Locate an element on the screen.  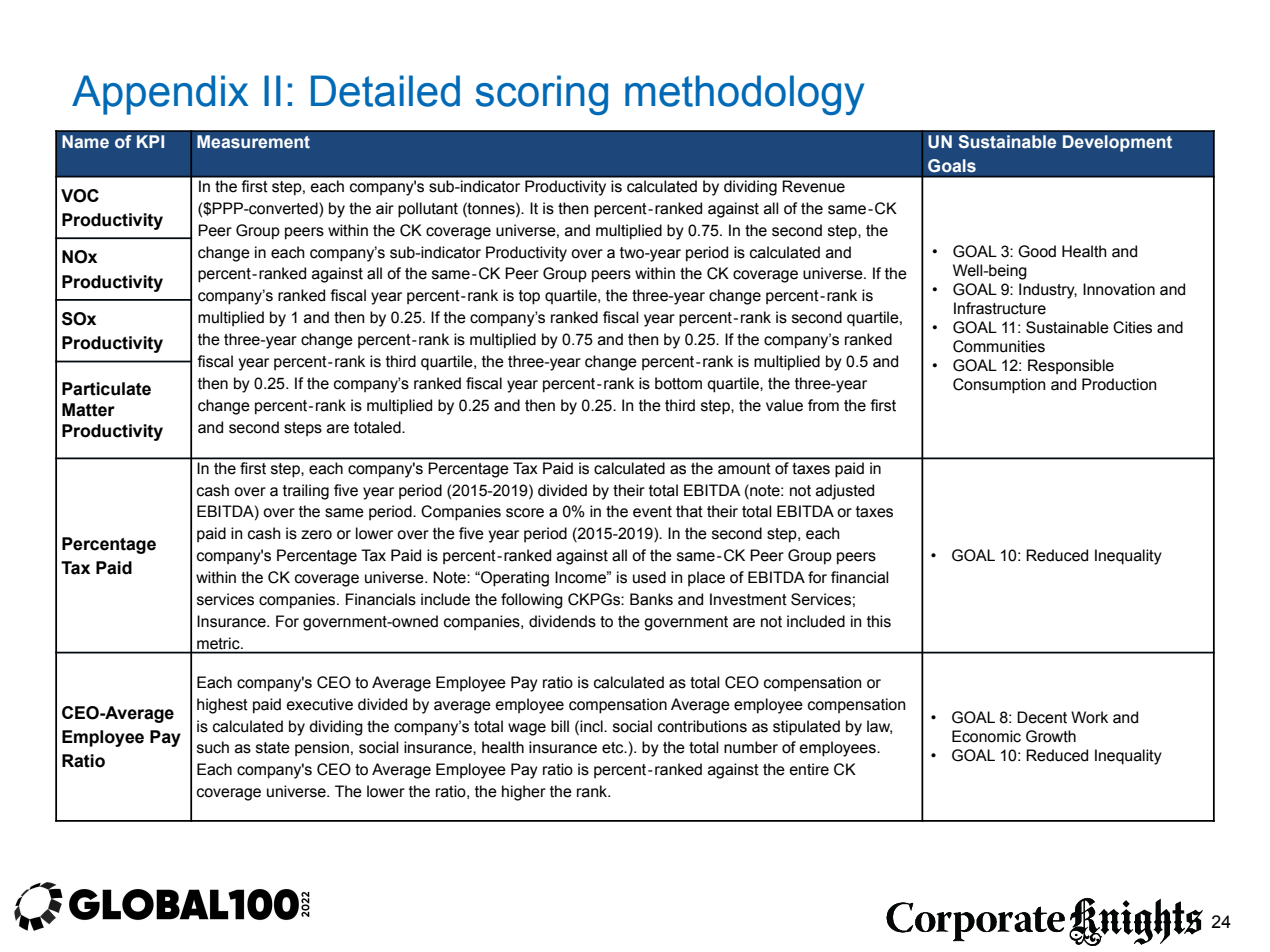
Development is located at coordinates (1117, 143).
